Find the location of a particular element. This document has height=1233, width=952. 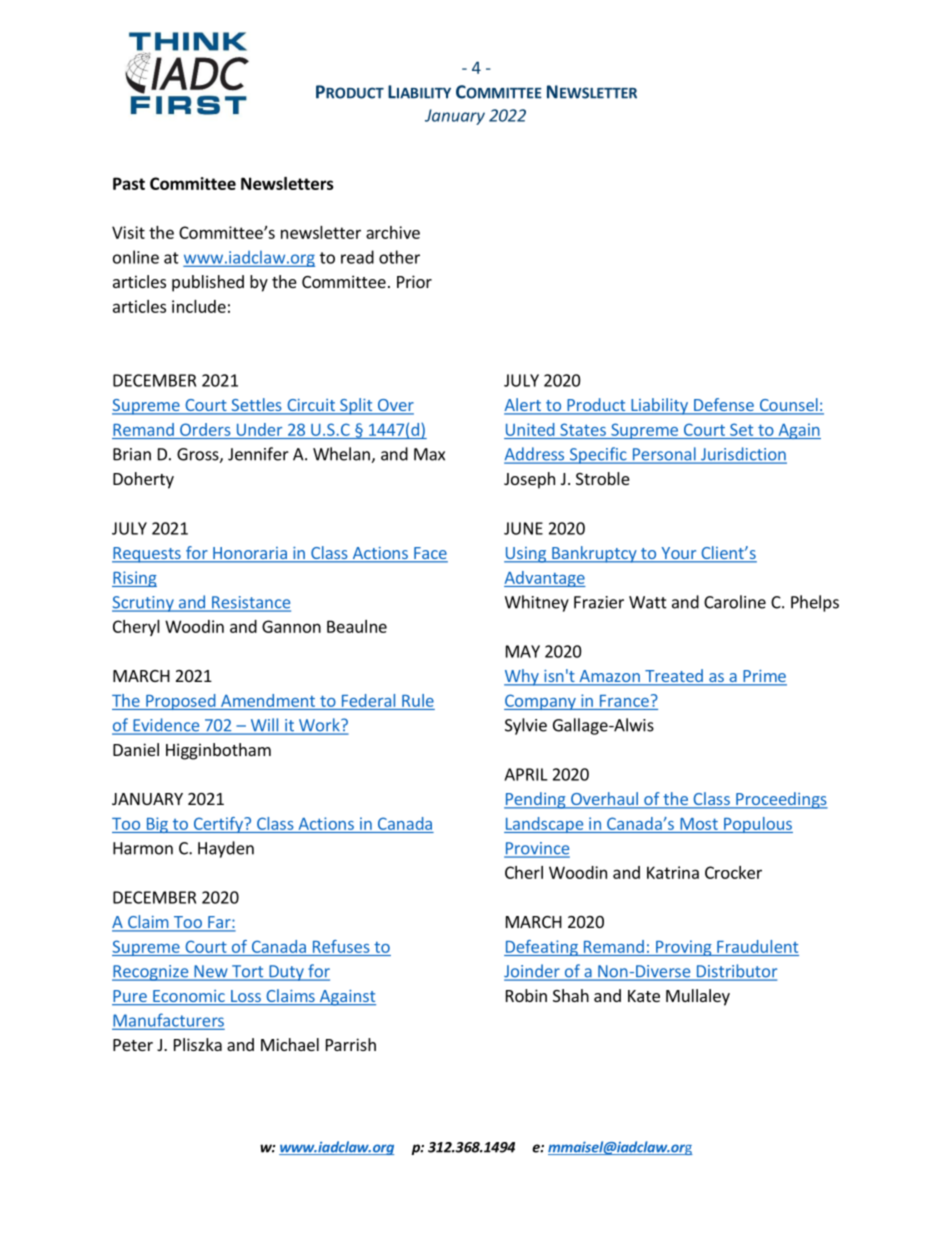

Defense is located at coordinates (724, 406).
